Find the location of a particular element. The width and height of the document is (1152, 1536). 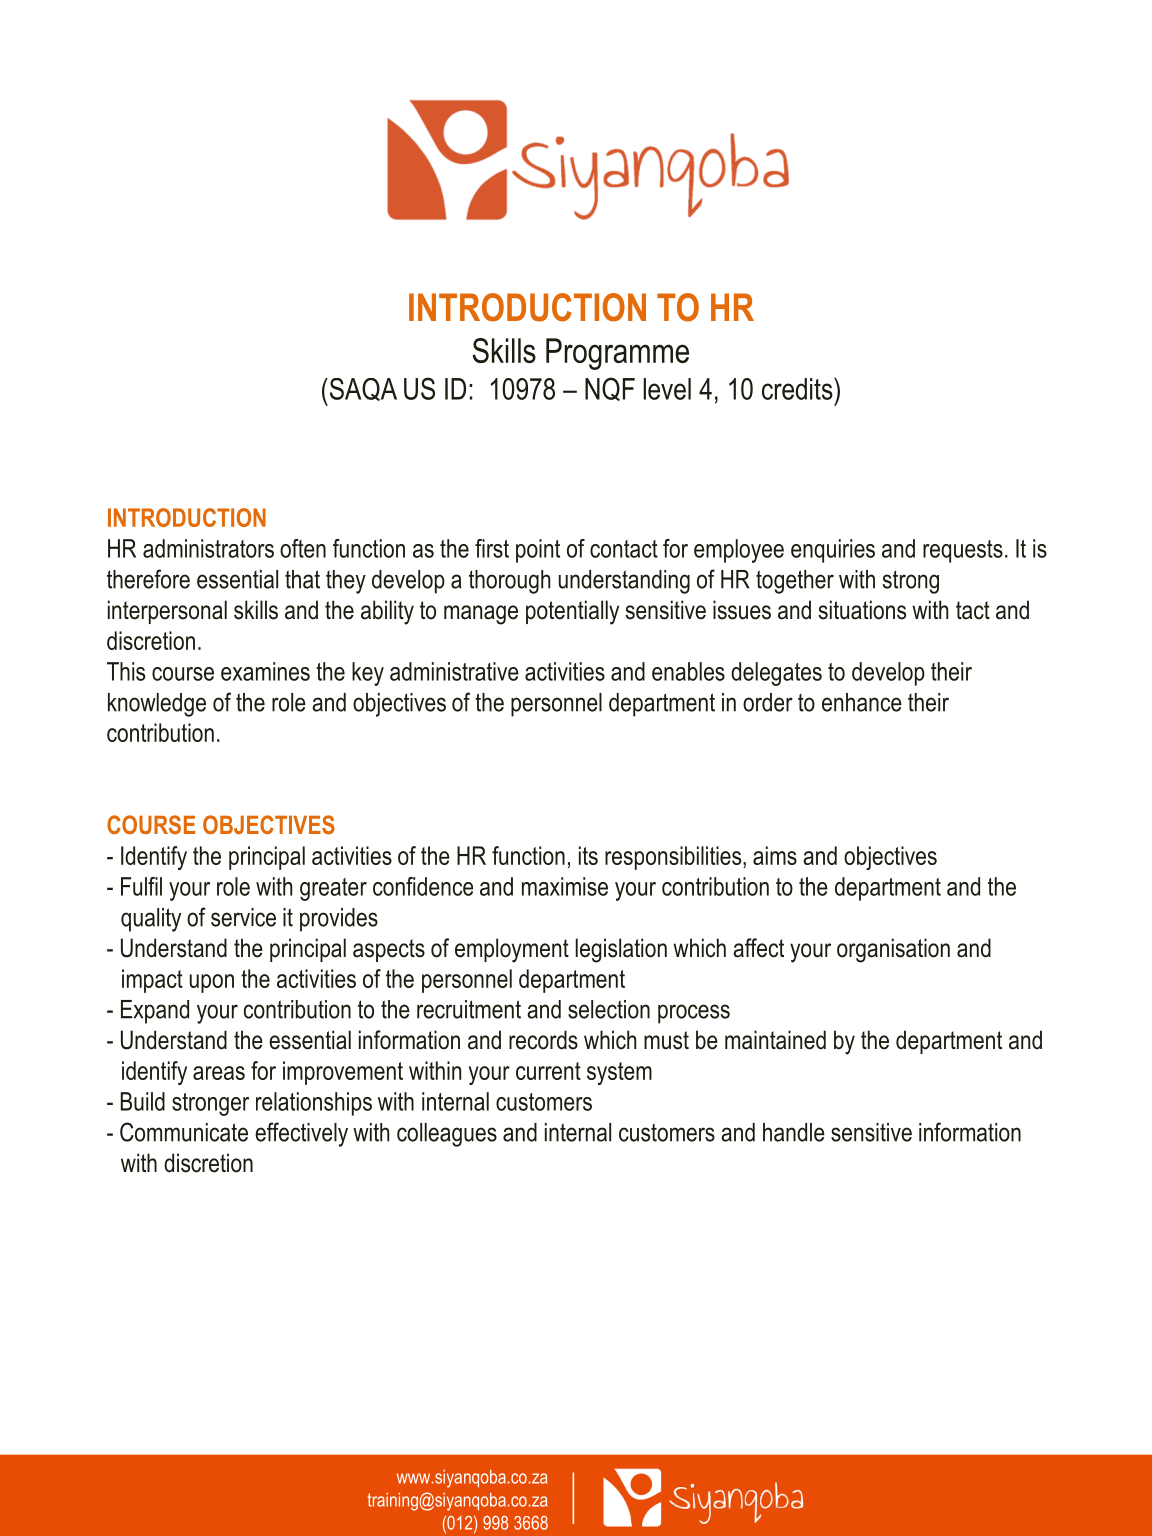

organisation is located at coordinates (893, 950).
